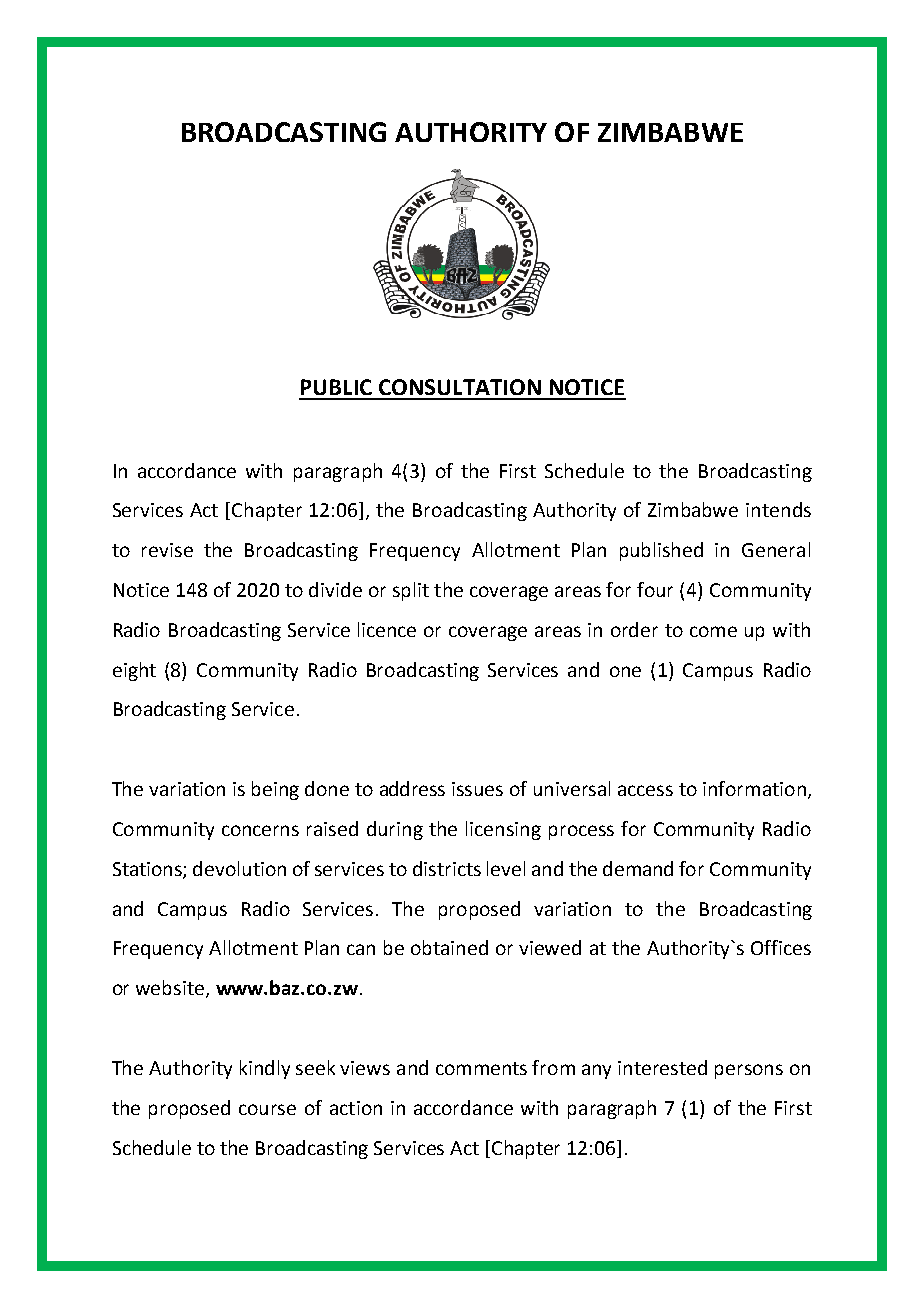  I want to click on split, so click(411, 591).
